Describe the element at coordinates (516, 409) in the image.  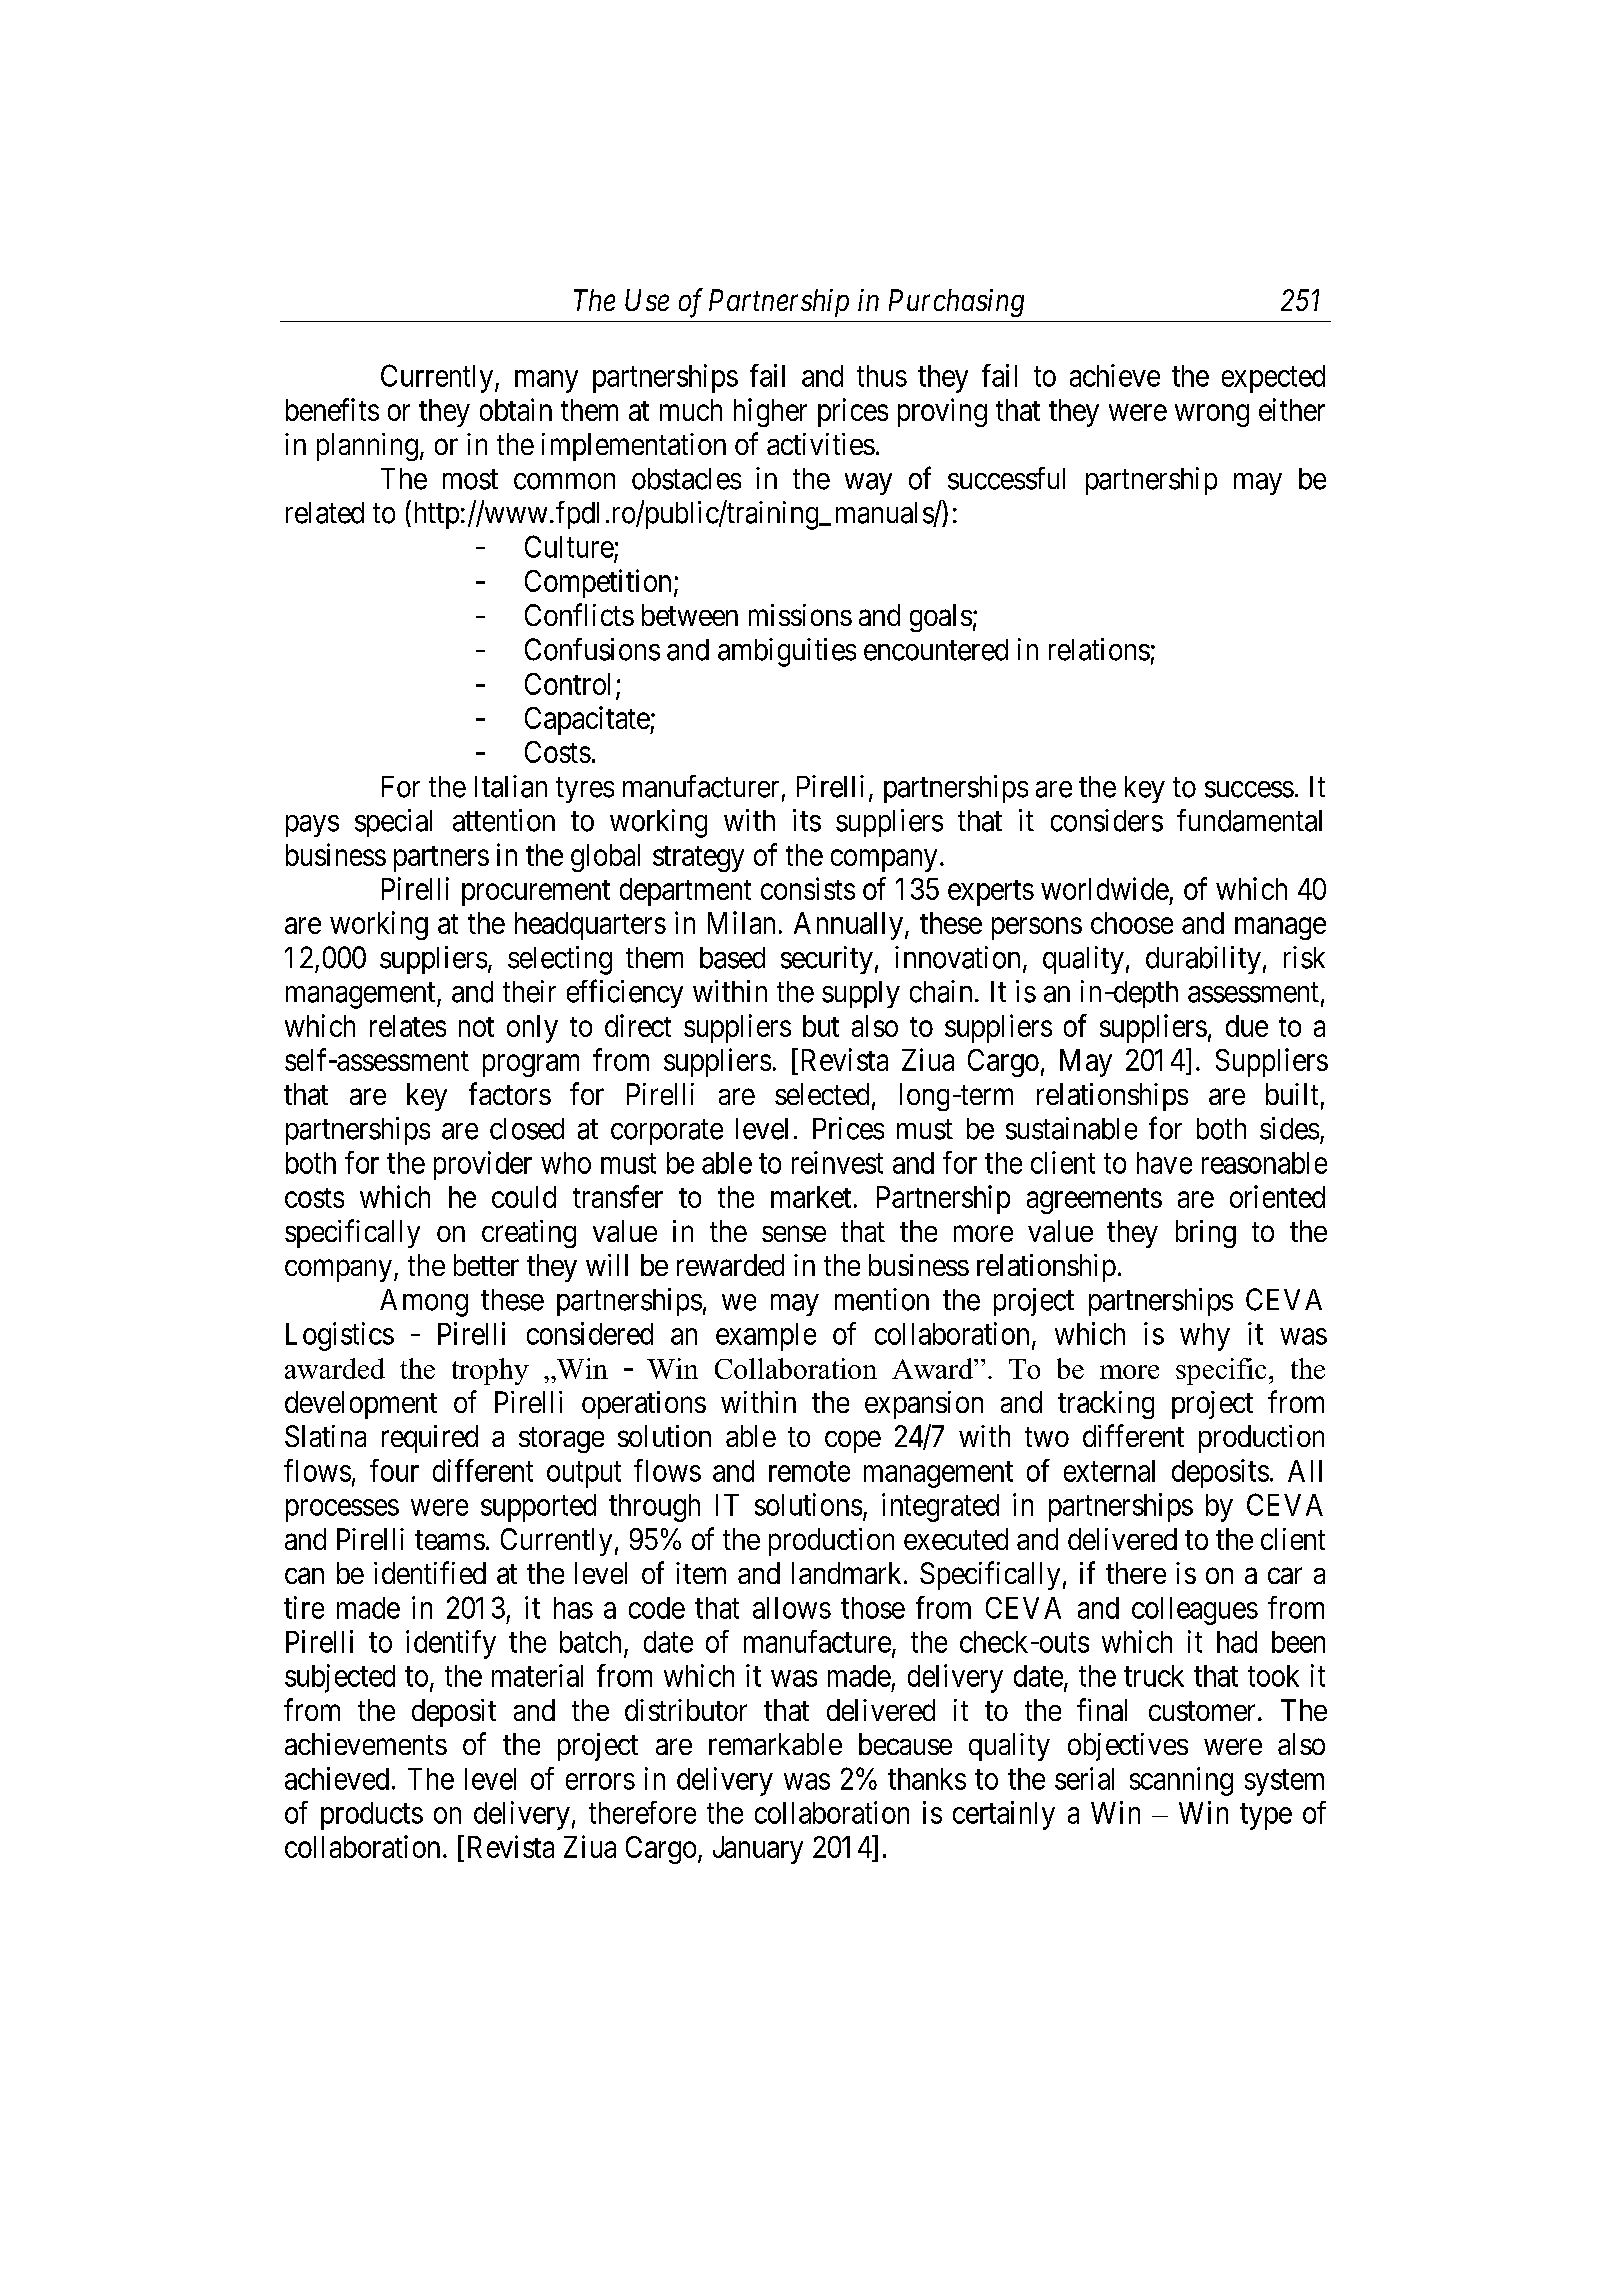
I see `obtain` at that location.
